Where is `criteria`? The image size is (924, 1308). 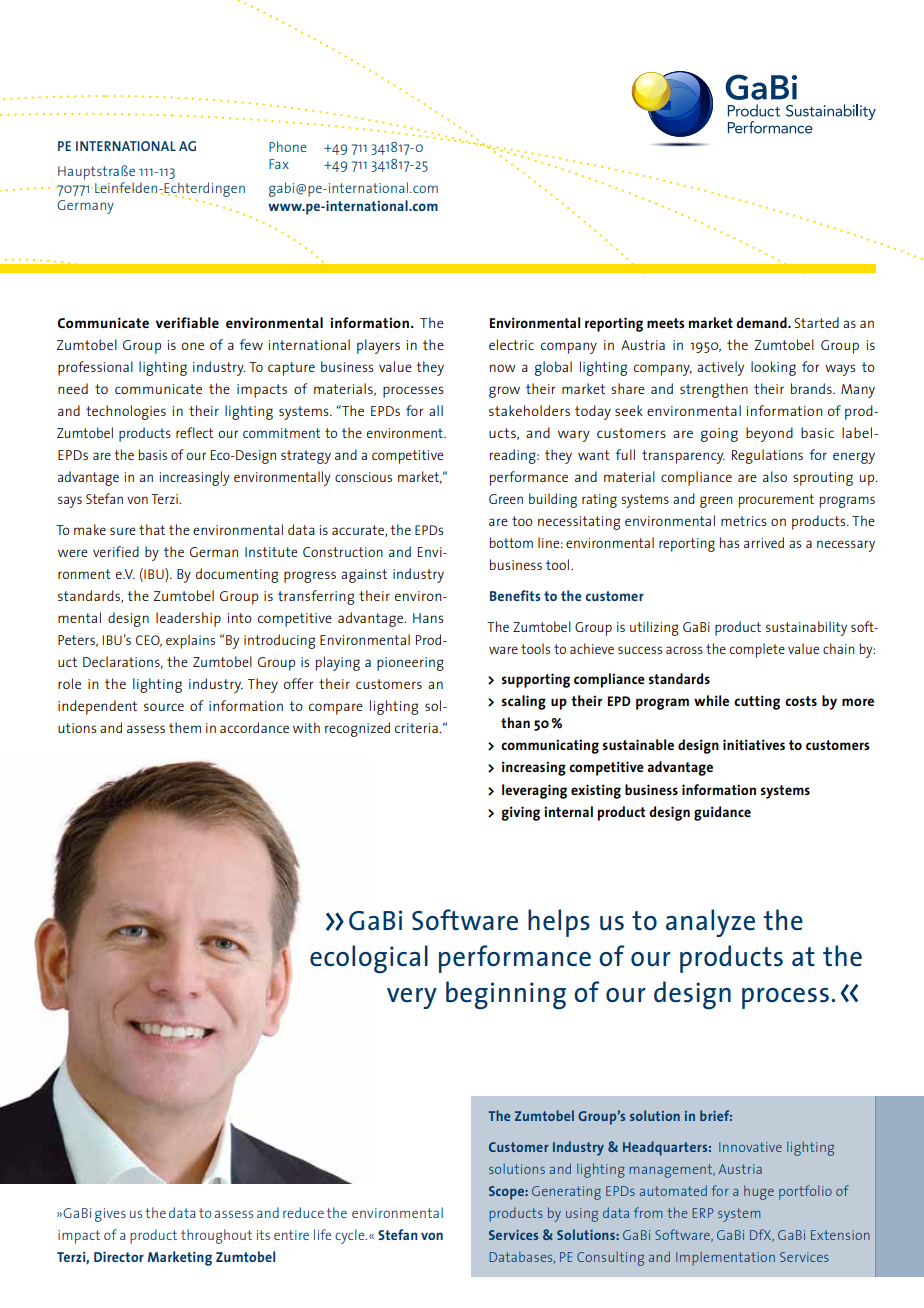 criteria is located at coordinates (417, 728).
